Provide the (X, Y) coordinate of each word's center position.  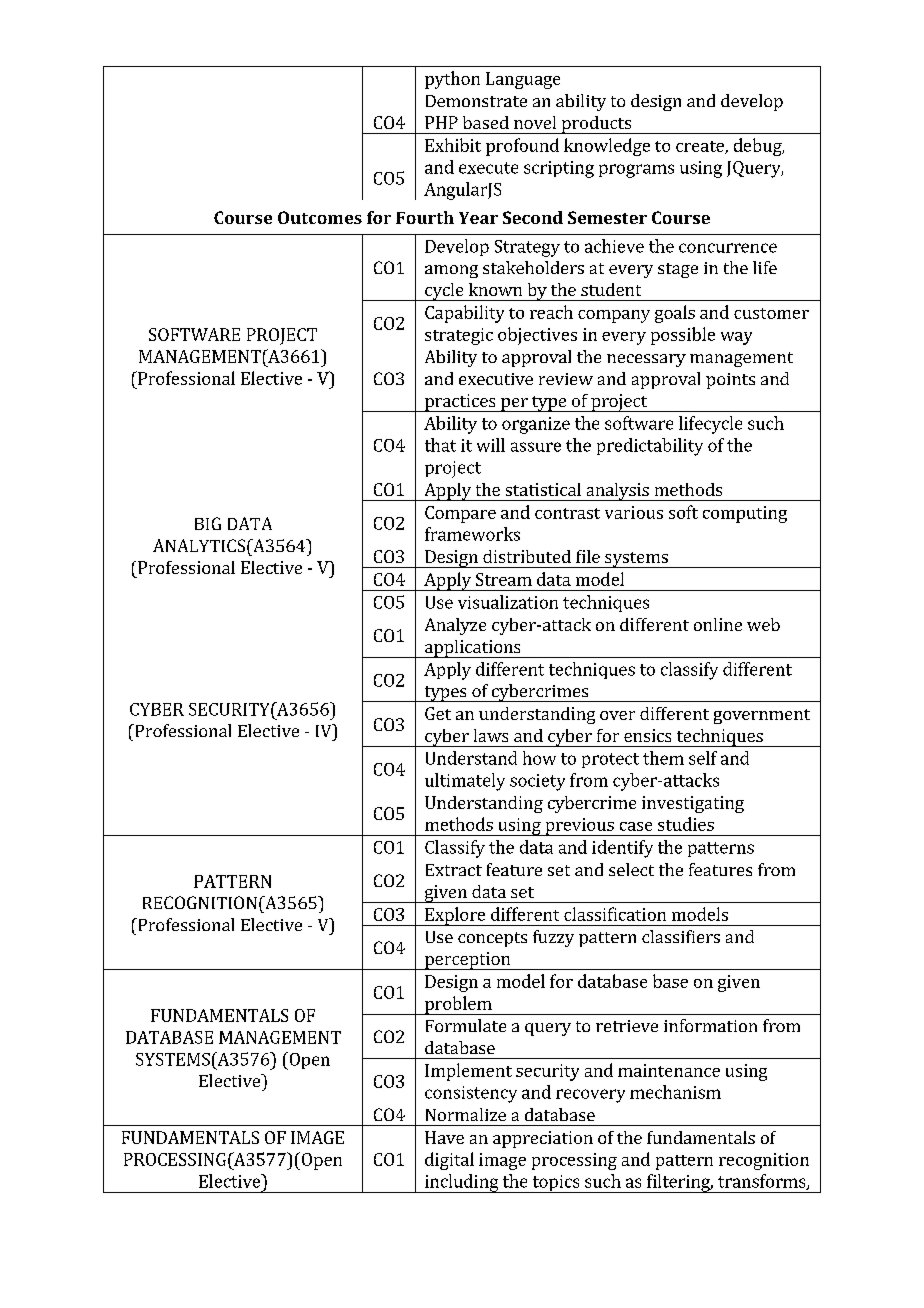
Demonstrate (476, 101)
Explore (455, 916)
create (701, 147)
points (730, 381)
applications (472, 649)
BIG (208, 523)
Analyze (455, 626)
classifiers (681, 936)
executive (496, 379)
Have (444, 1137)
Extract (454, 870)
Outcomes (320, 217)
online (718, 624)
